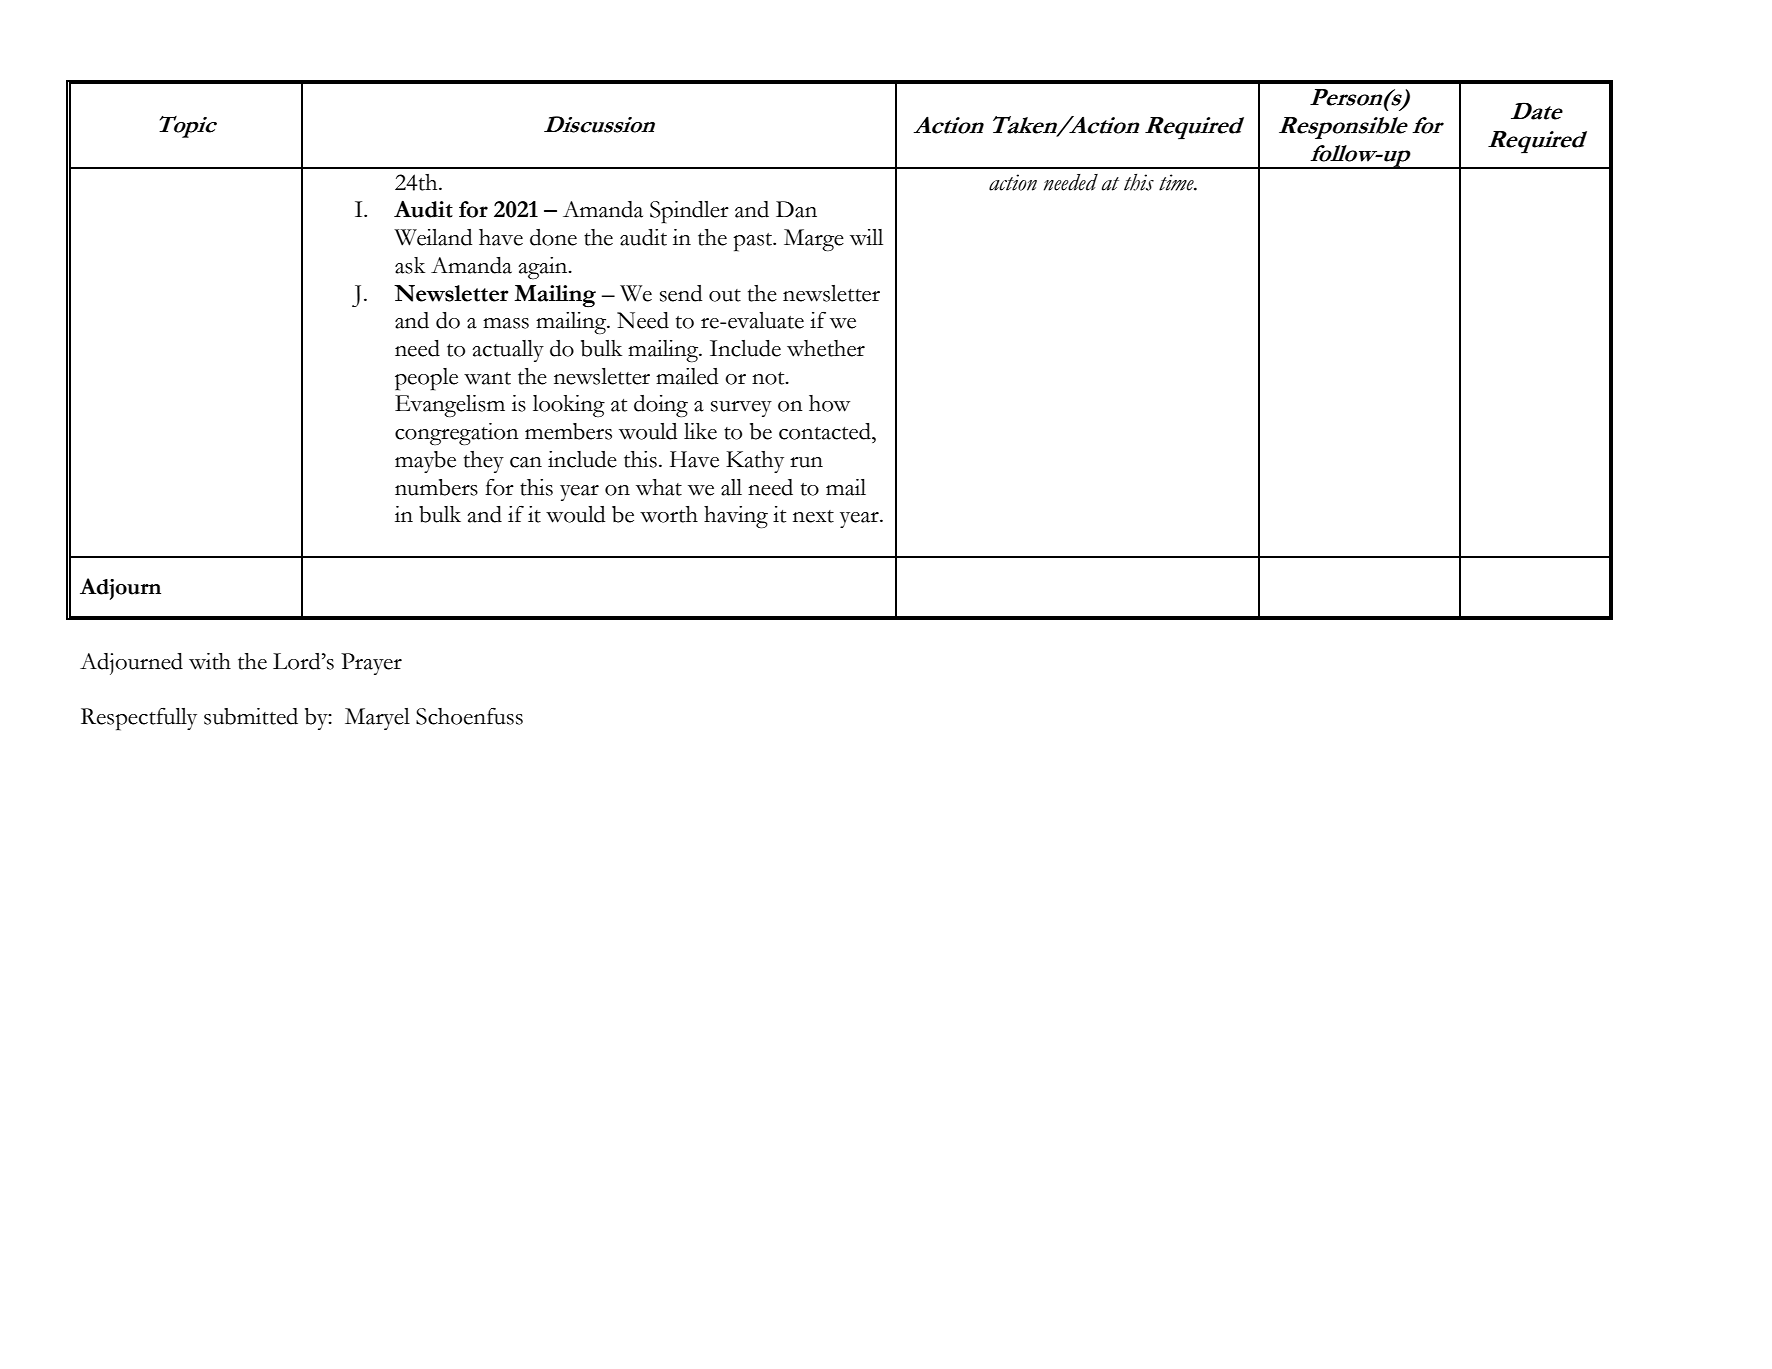 The width and height of the screenshot is (1772, 1369). Describe the element at coordinates (796, 209) in the screenshot. I see `Dan` at that location.
